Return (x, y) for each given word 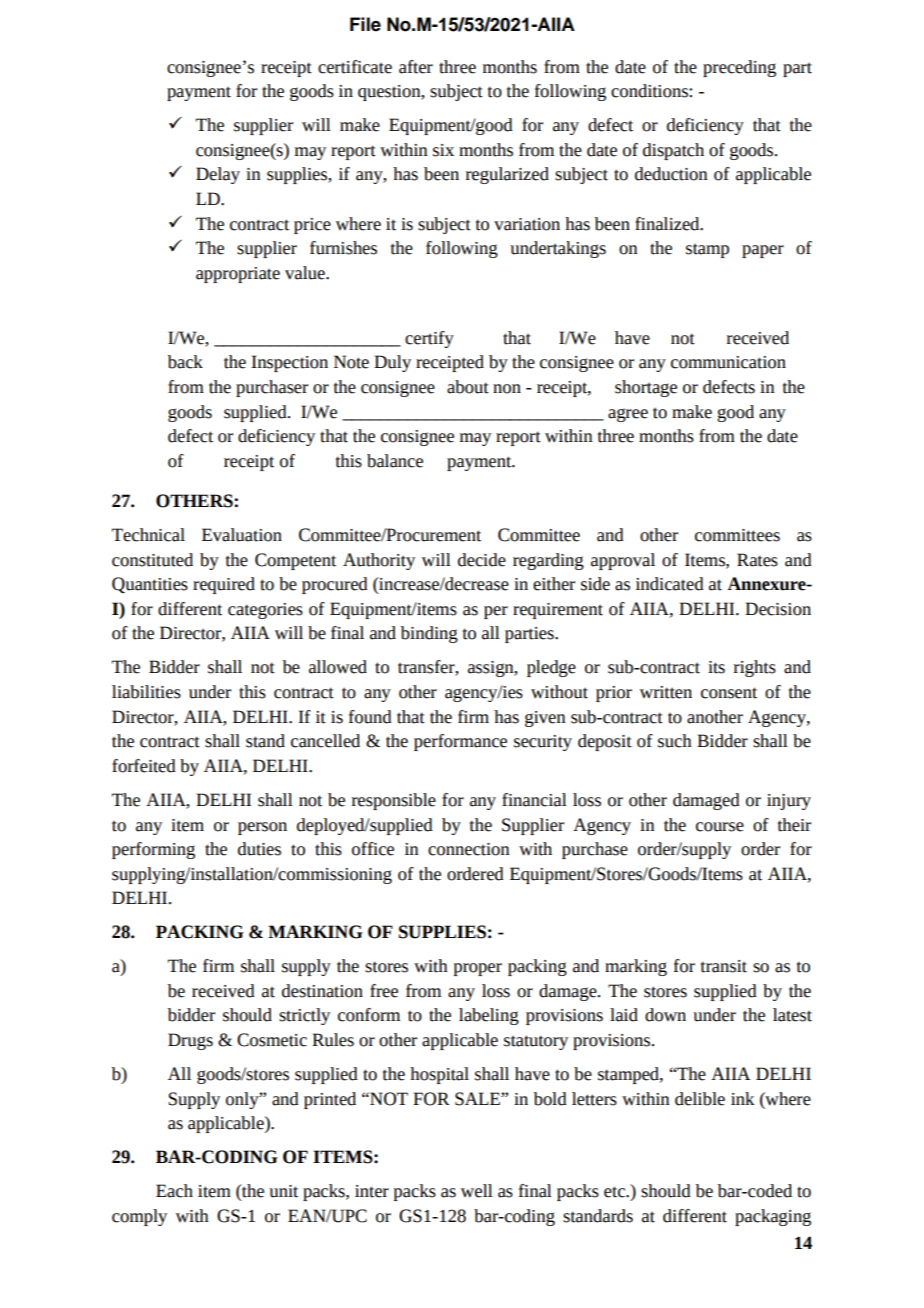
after (416, 67)
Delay (218, 175)
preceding (739, 68)
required (224, 585)
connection (469, 849)
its (716, 667)
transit (724, 966)
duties (259, 849)
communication (728, 362)
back (185, 362)
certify (429, 339)
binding (429, 634)
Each (174, 1191)
